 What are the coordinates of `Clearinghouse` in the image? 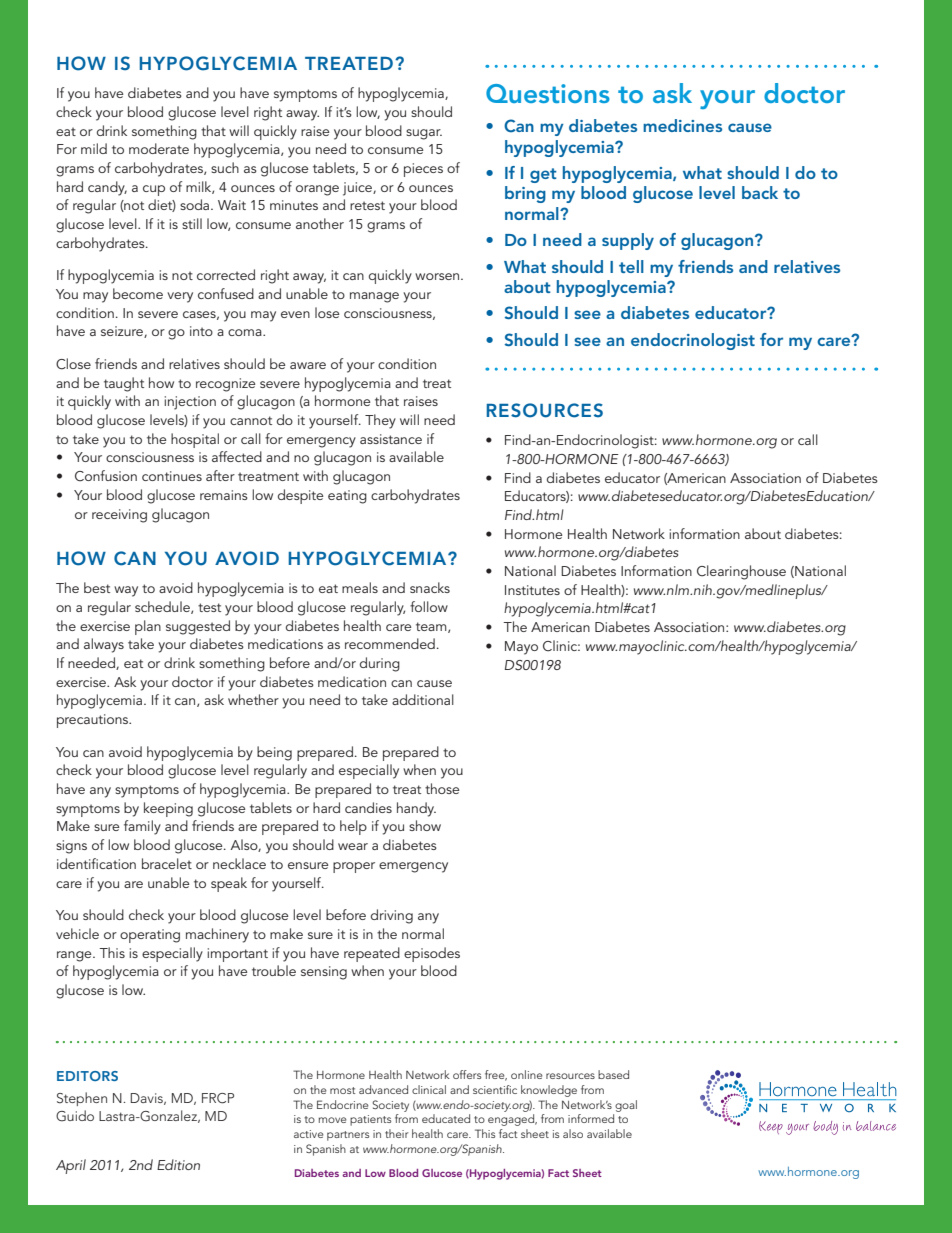 It's located at (741, 572).
